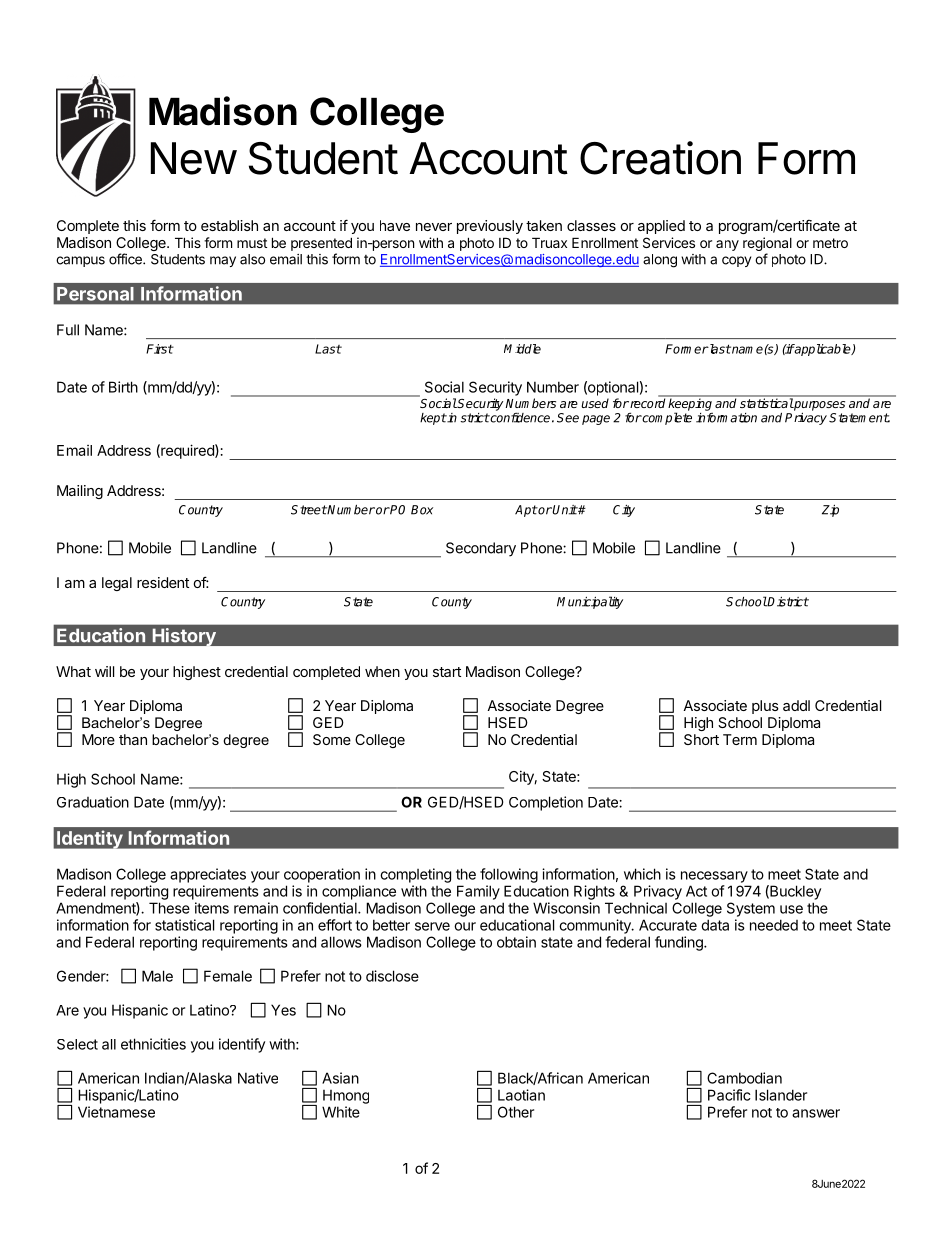  Describe the element at coordinates (740, 739) in the document. I see `Term` at that location.
